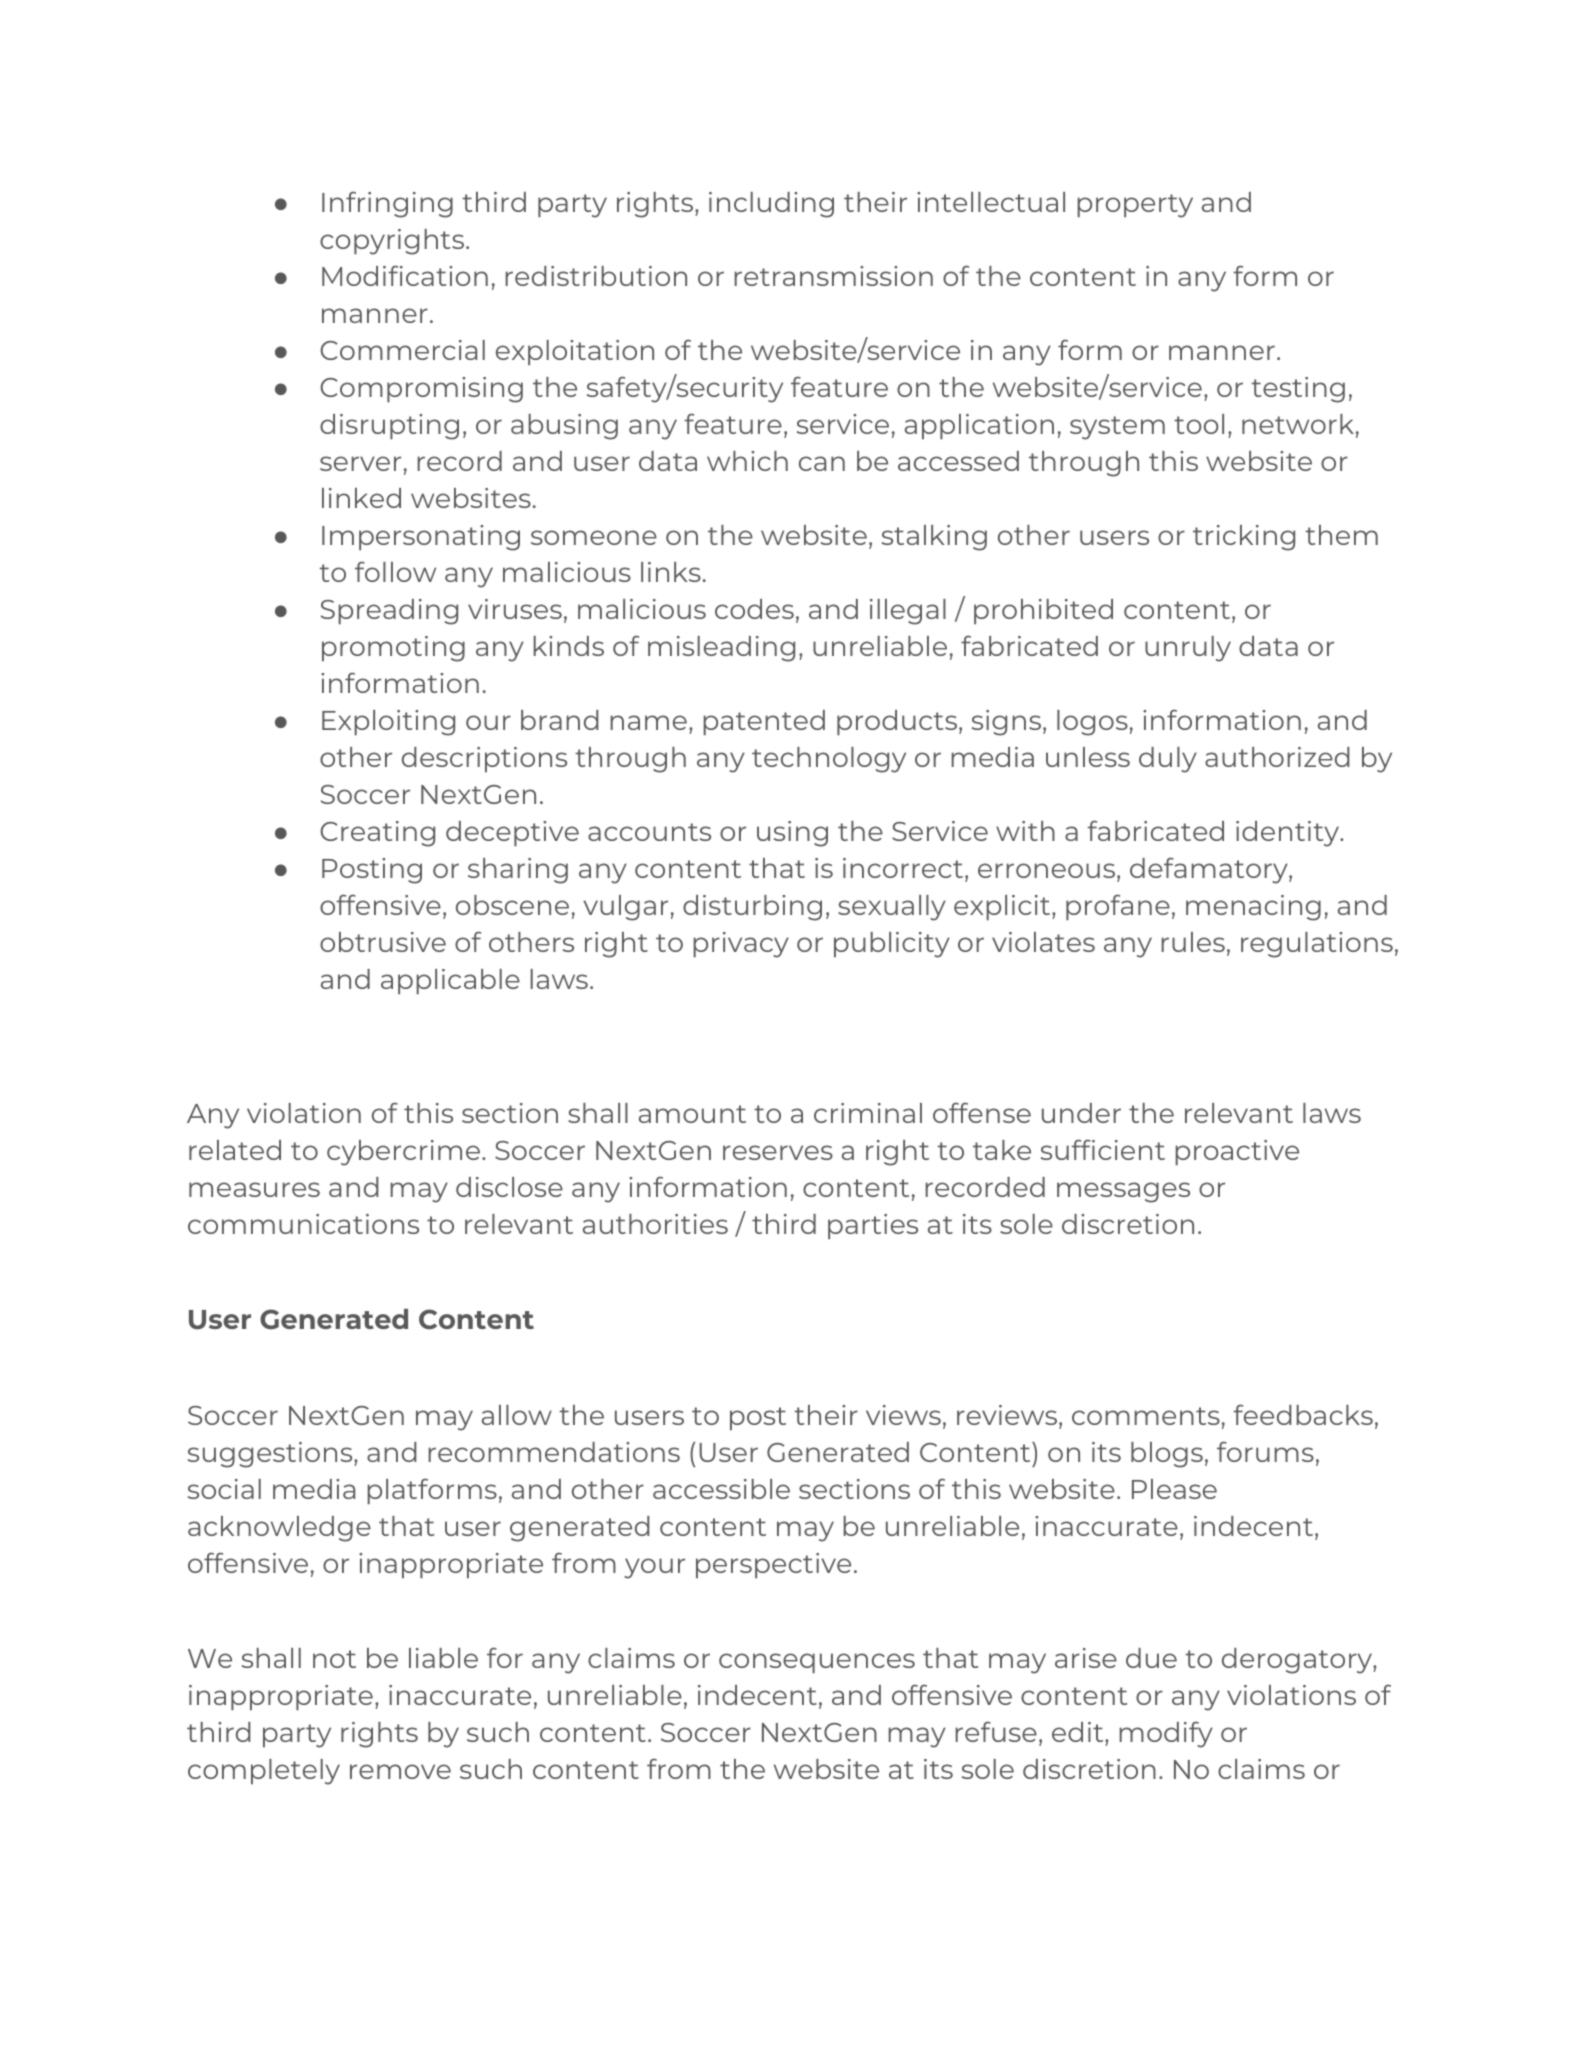  What do you see at coordinates (271, 1455) in the page?
I see `suggestions` at bounding box center [271, 1455].
